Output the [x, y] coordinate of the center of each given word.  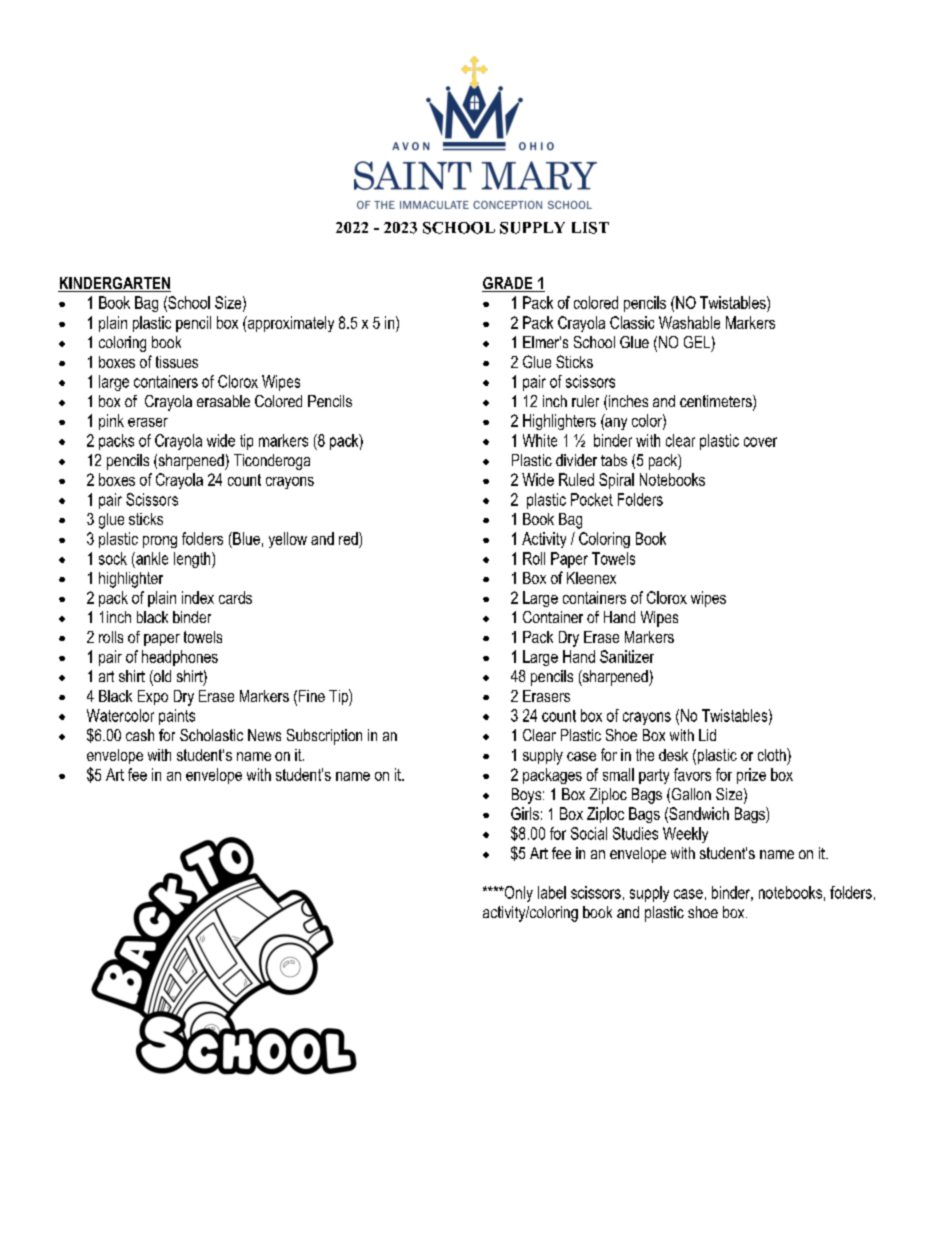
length [193, 560]
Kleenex [591, 578]
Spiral [616, 481]
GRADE [508, 284]
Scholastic [211, 735]
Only [517, 894]
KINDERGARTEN [114, 284]
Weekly [685, 835]
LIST [590, 228]
